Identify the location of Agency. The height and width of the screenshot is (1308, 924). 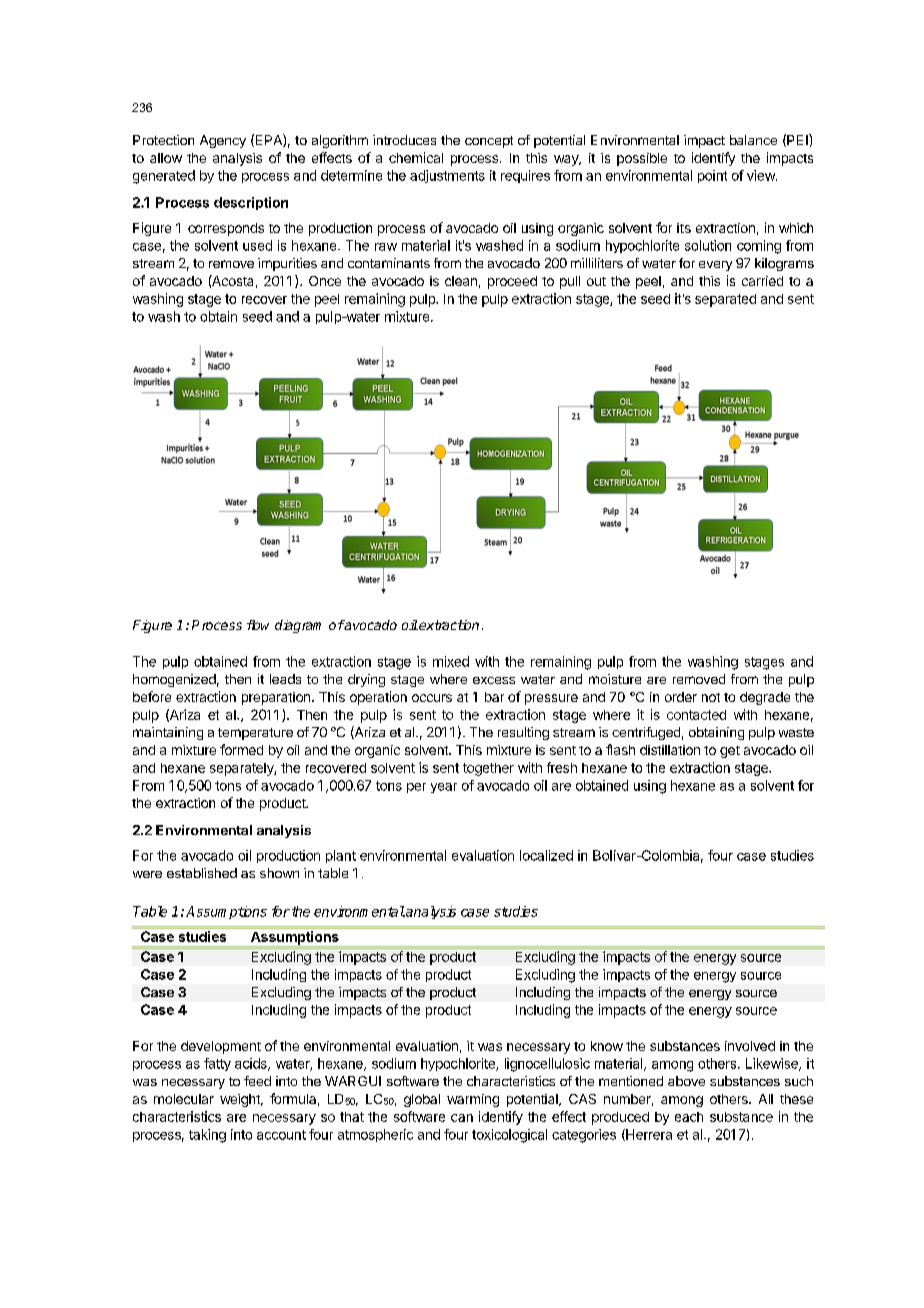
(223, 141).
